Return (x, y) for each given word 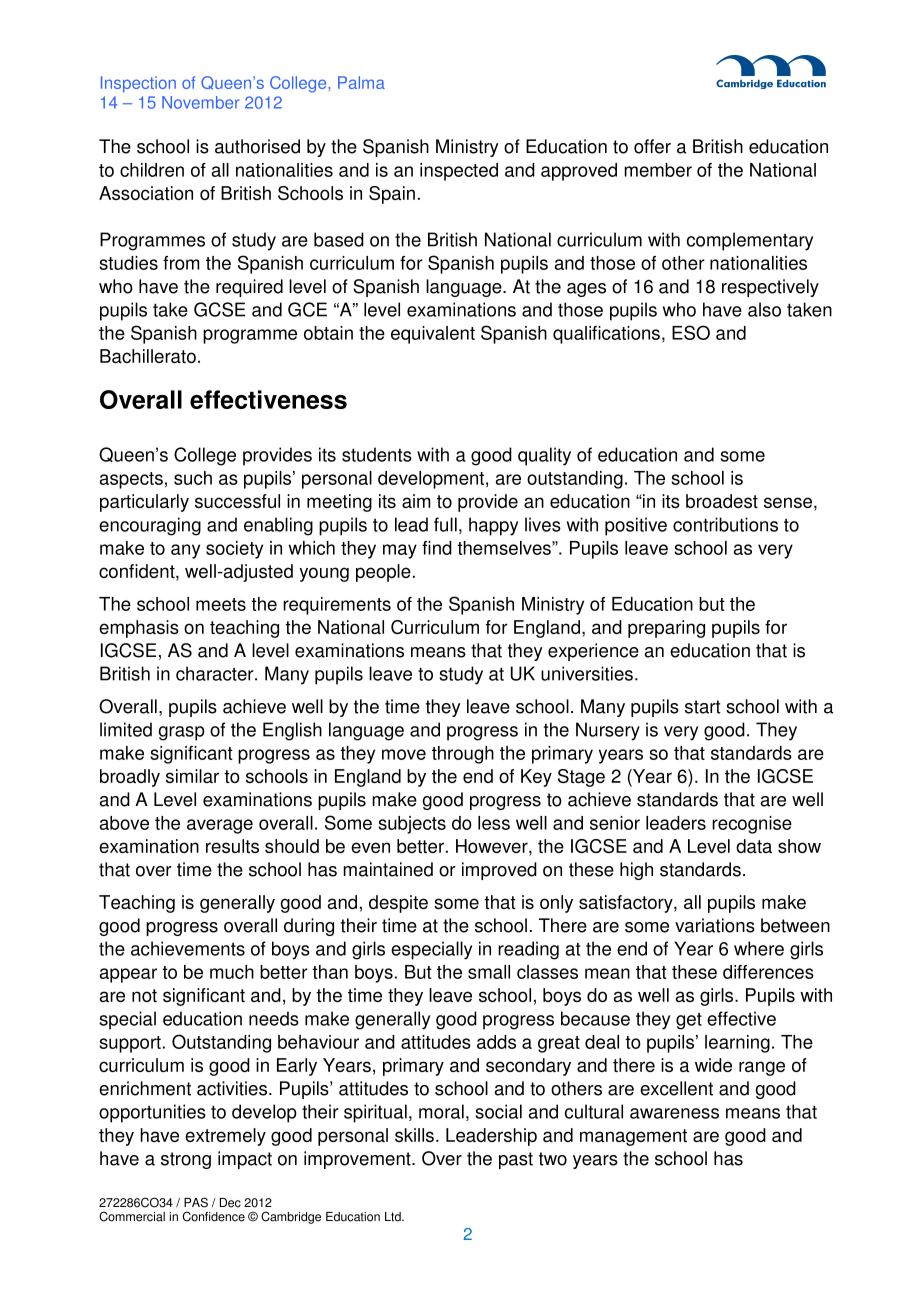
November (200, 102)
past (516, 1160)
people (383, 573)
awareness (674, 1113)
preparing (666, 629)
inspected (459, 172)
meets (221, 604)
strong (186, 1160)
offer (652, 146)
